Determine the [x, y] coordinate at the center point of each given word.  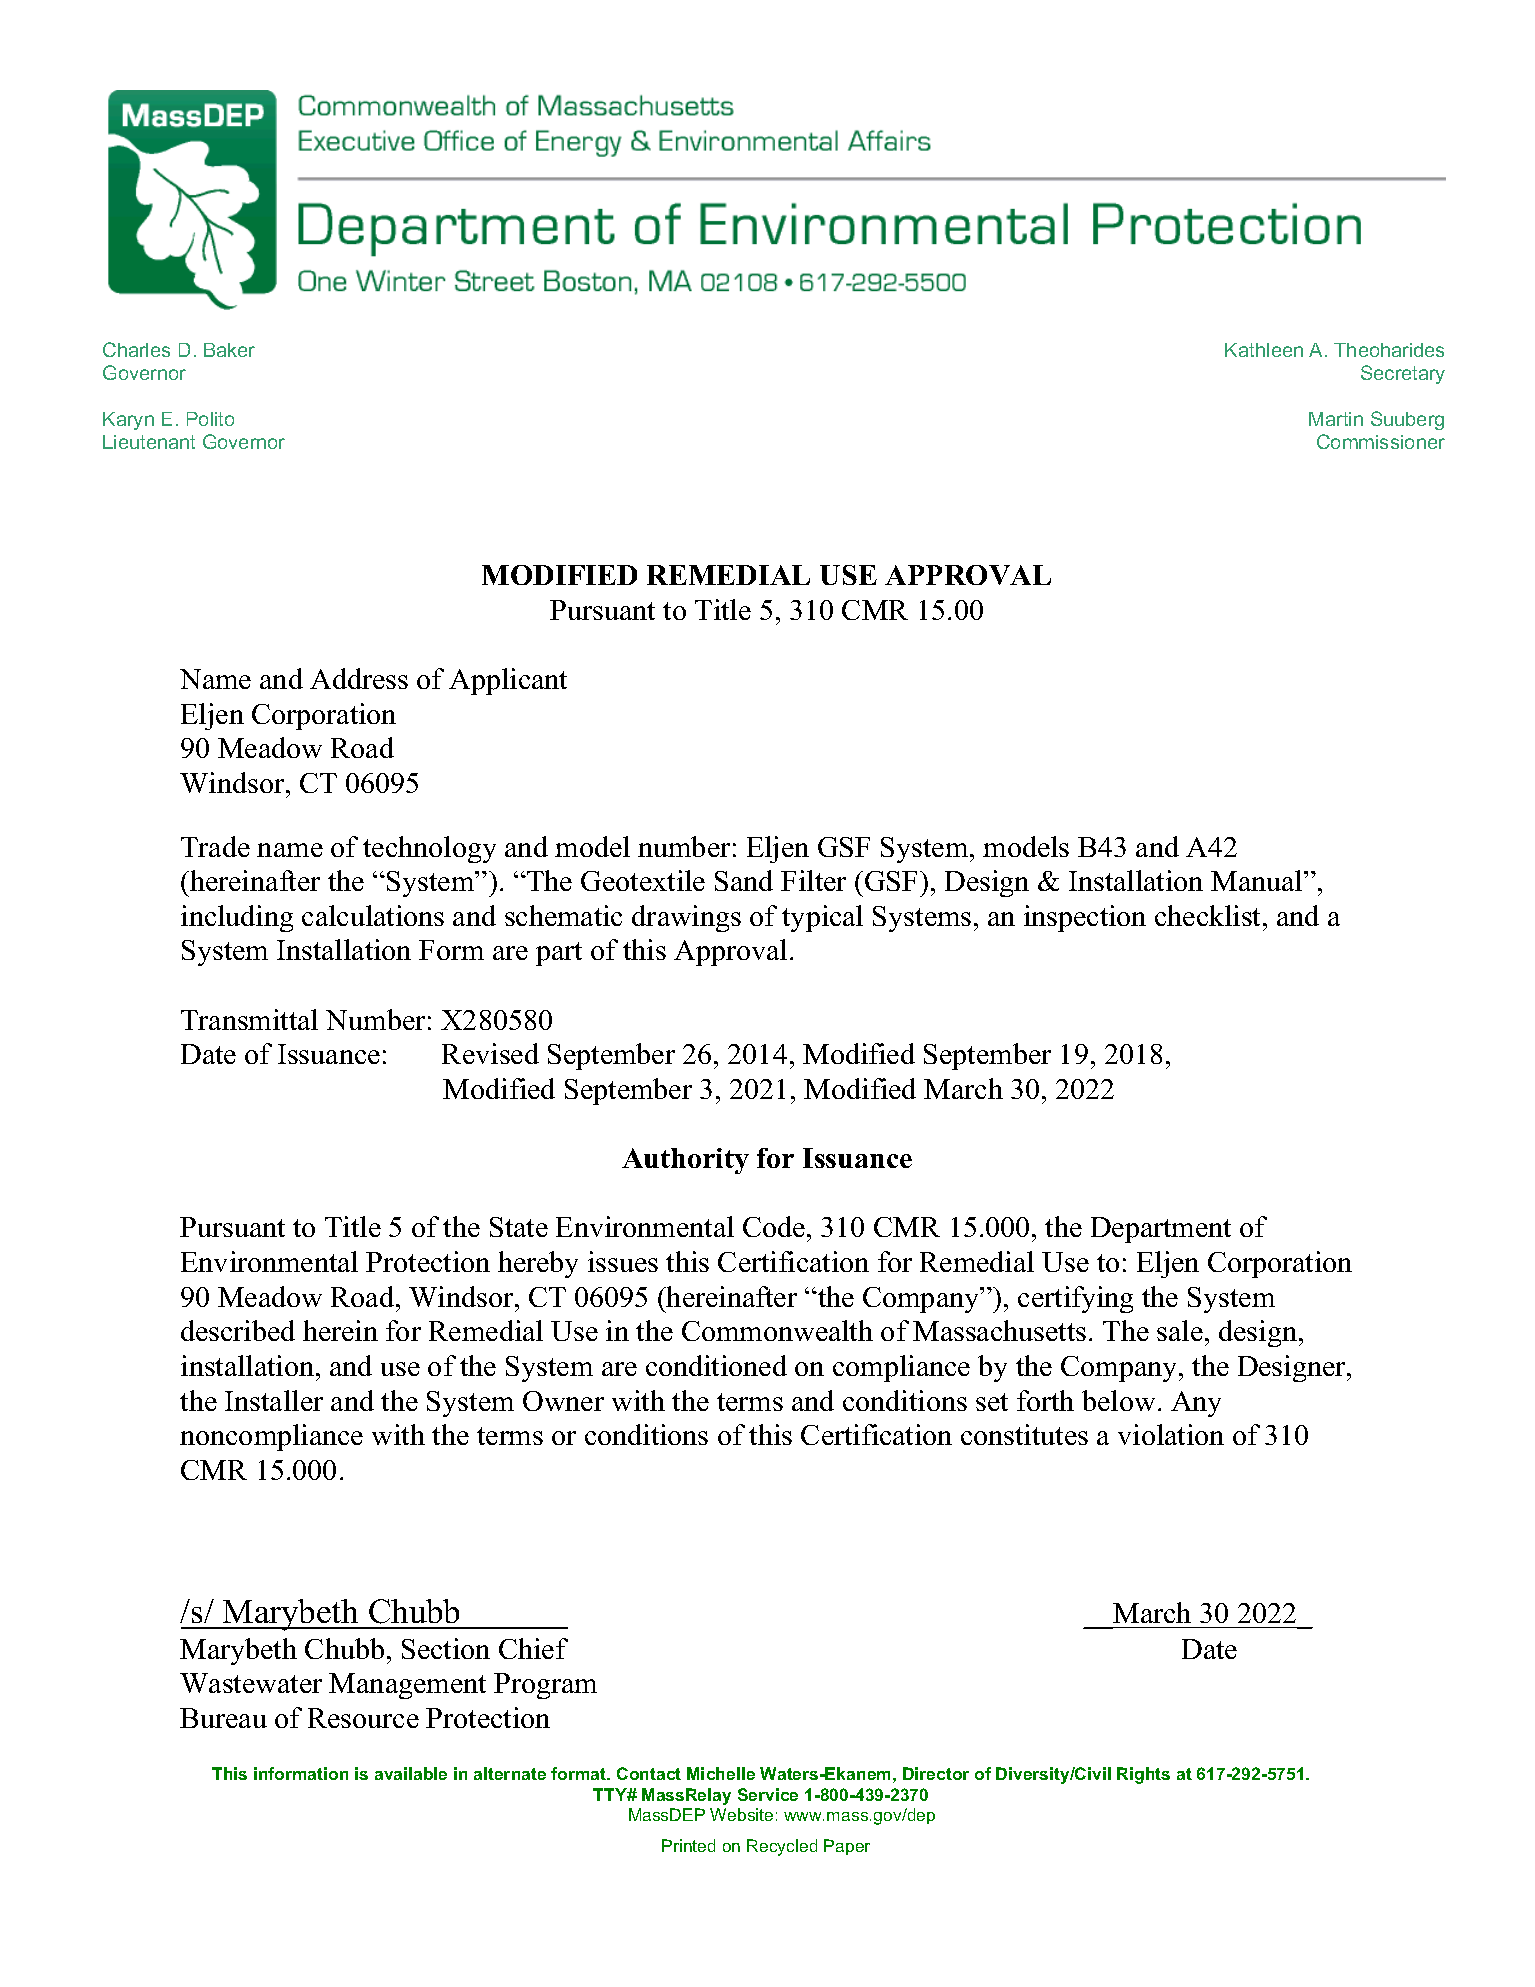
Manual [1258, 880]
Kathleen [1264, 350]
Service [768, 1794]
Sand [744, 880]
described [238, 1330]
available [411, 1773]
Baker [229, 350]
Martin [1336, 419]
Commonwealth [777, 1330]
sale [1180, 1330]
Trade [215, 846]
